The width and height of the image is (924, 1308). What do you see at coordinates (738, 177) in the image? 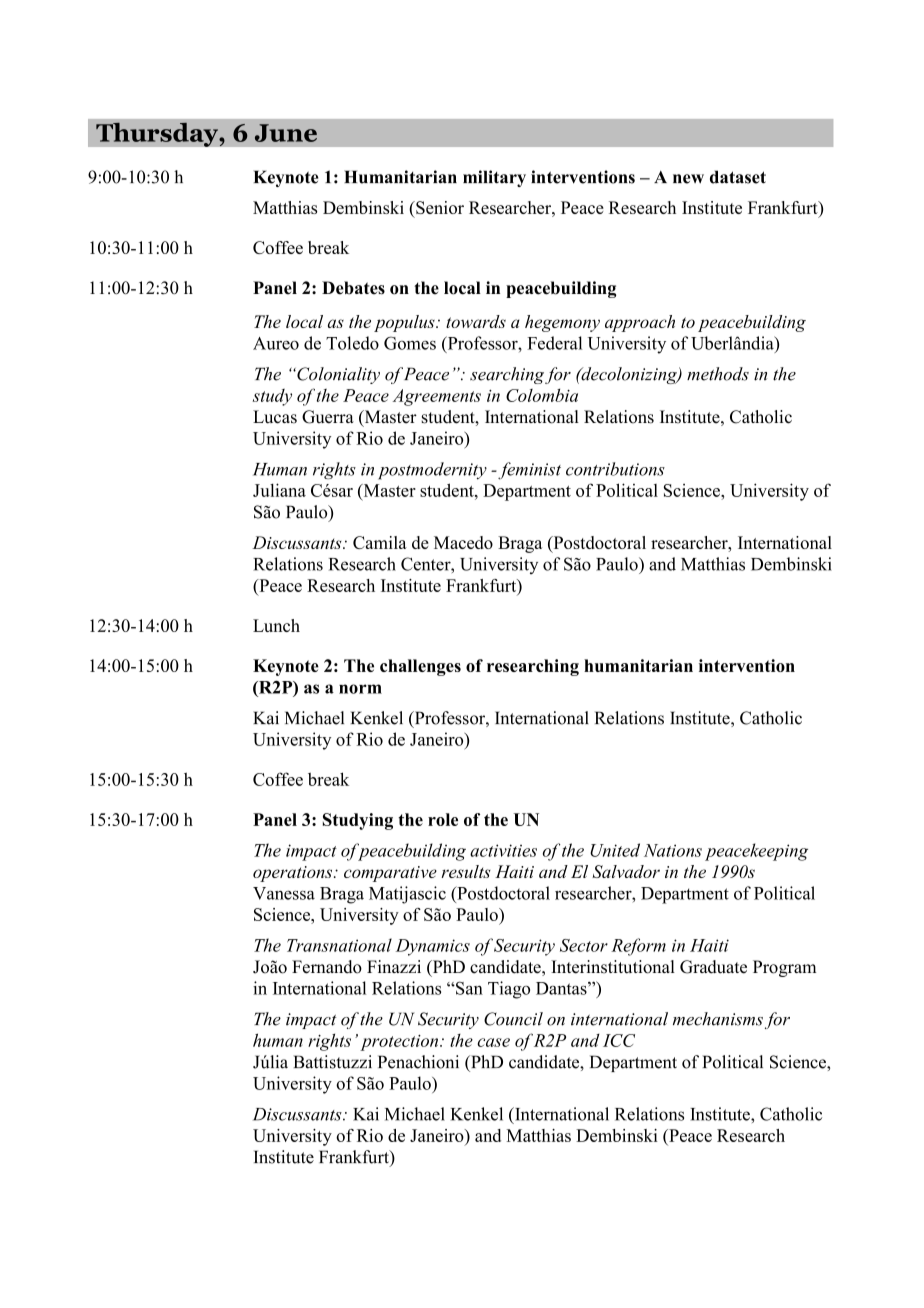
I see `dataset` at bounding box center [738, 177].
